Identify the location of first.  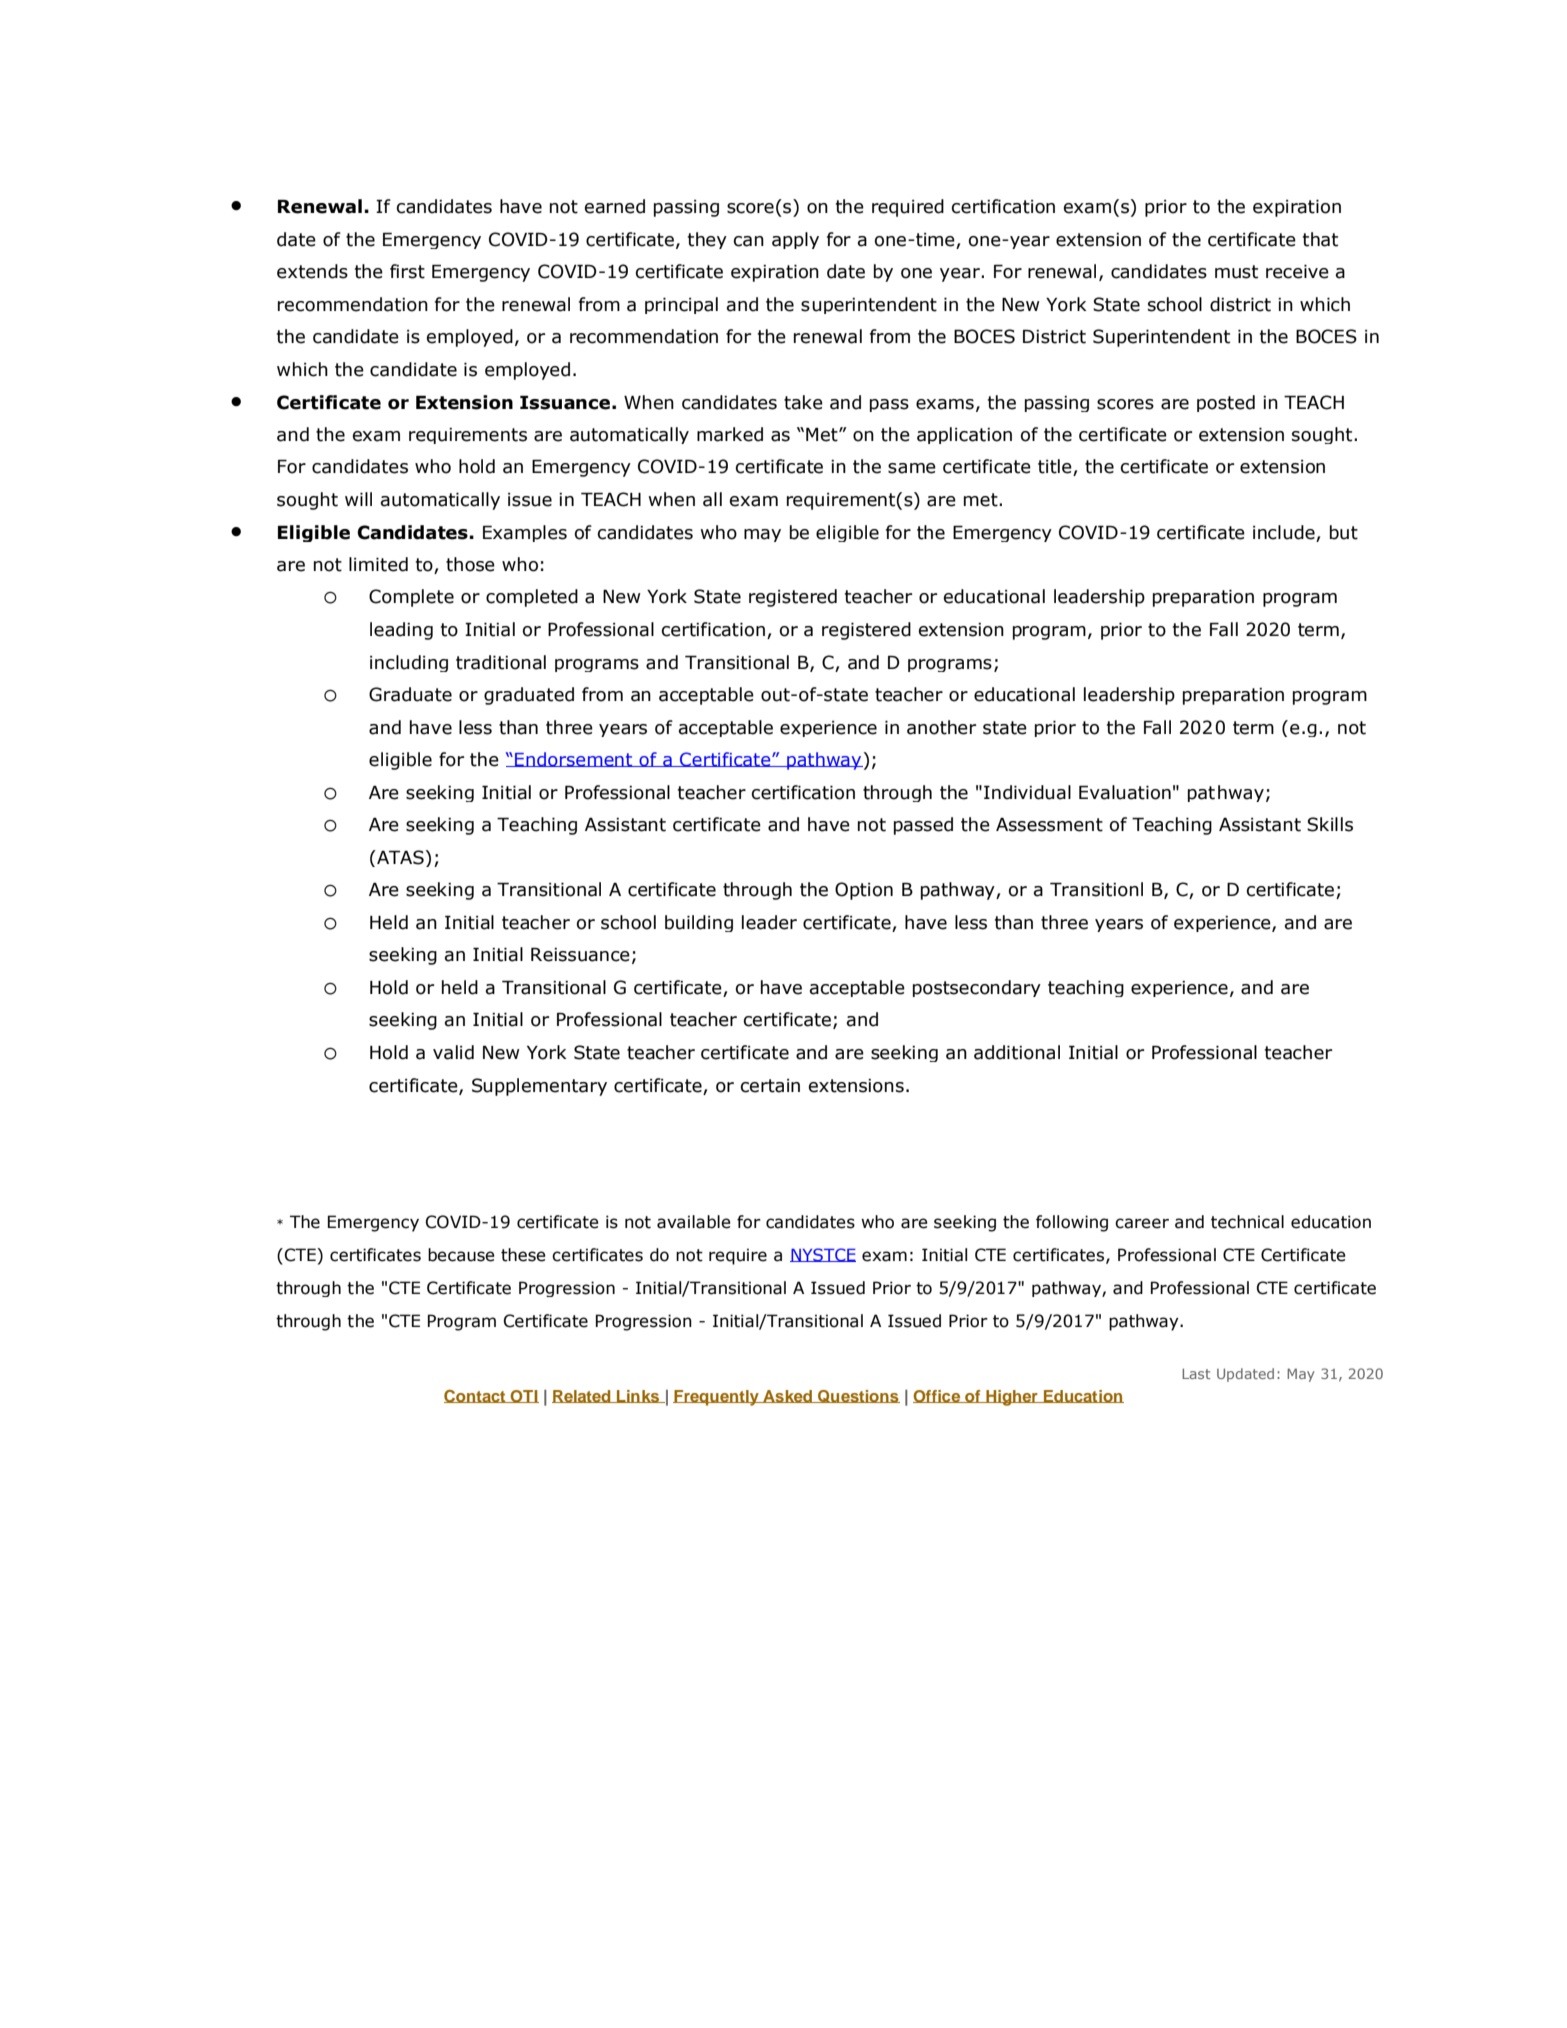
(407, 271).
